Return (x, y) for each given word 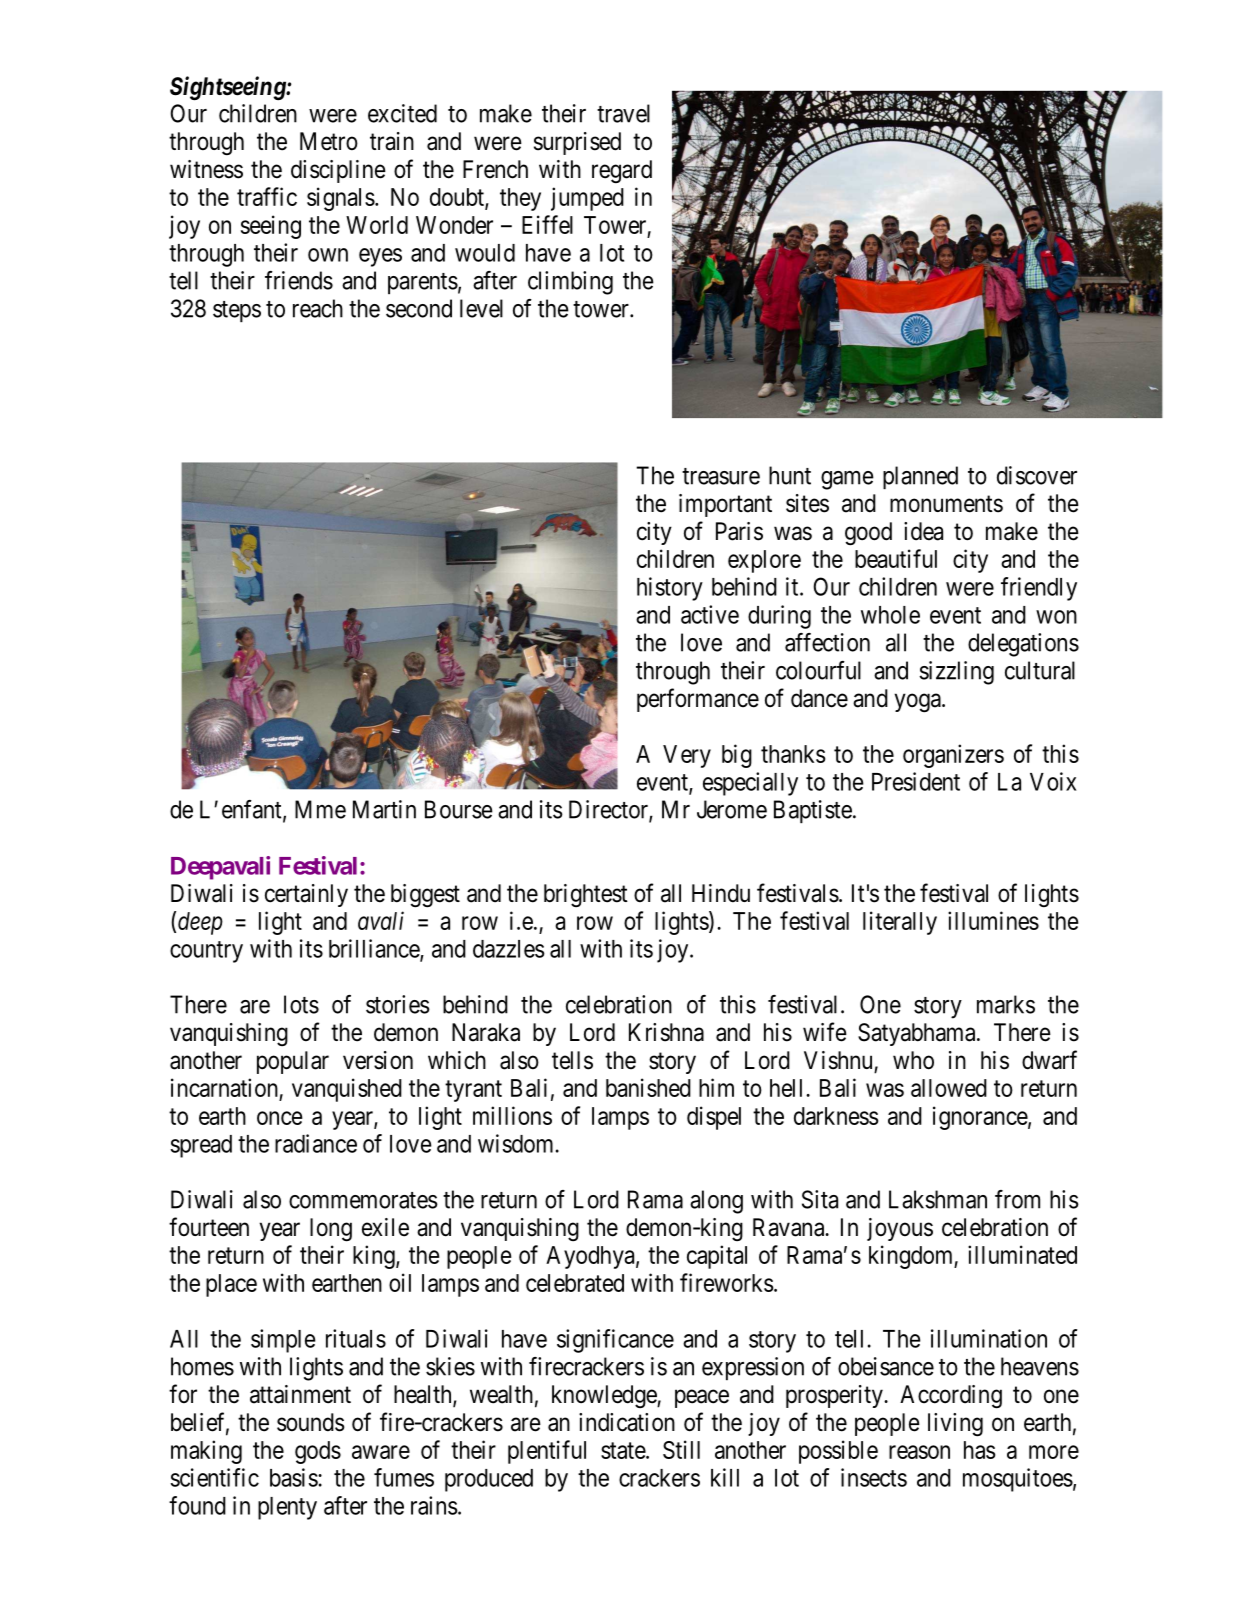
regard (622, 171)
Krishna (666, 1032)
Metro (329, 141)
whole (890, 615)
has (979, 1450)
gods (318, 1452)
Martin (384, 809)
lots (301, 1004)
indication (627, 1422)
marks (1006, 1004)
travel (623, 113)
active (710, 614)
